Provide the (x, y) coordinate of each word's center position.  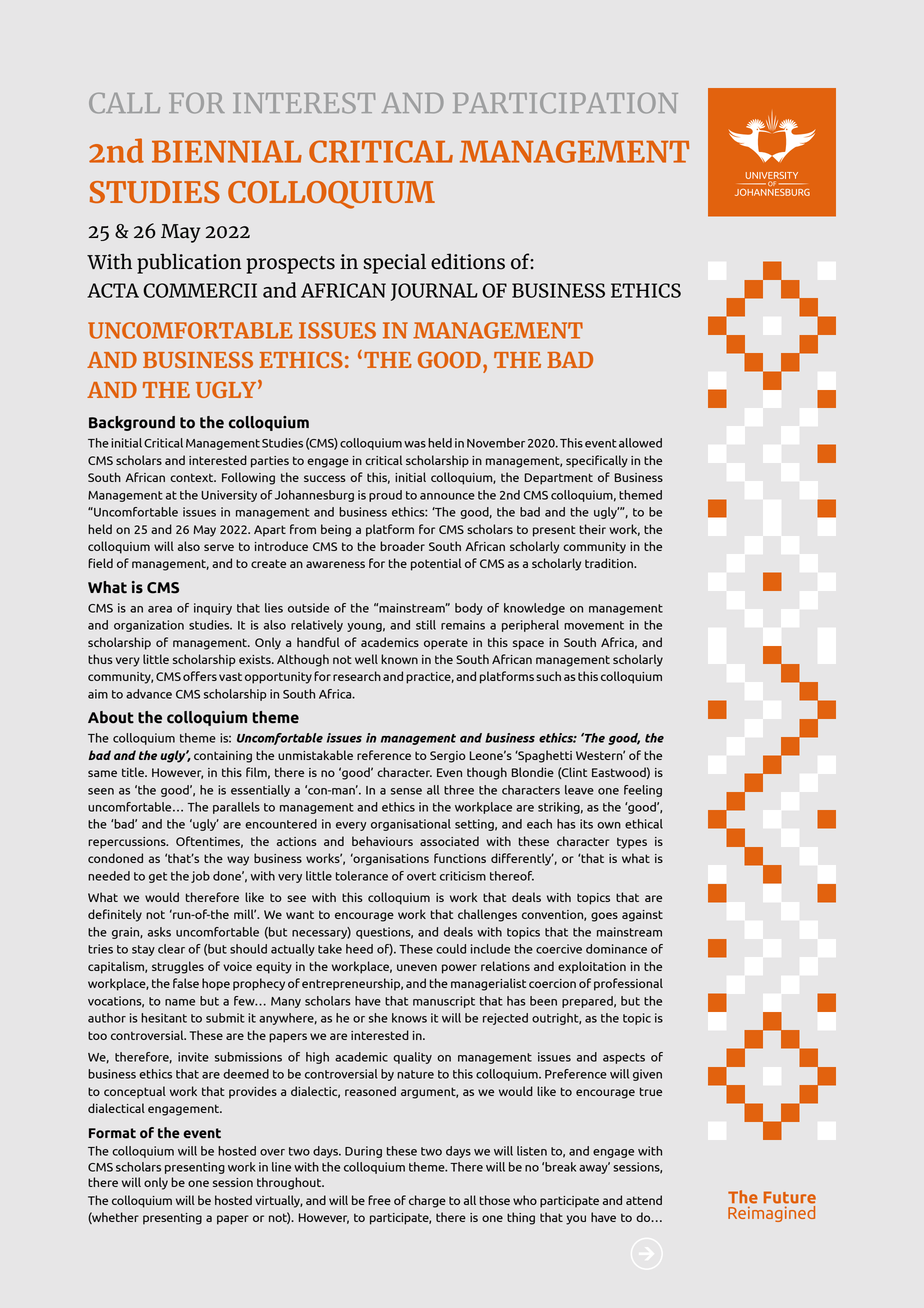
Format (112, 1133)
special (394, 263)
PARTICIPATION (565, 103)
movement (594, 625)
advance (149, 694)
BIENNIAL (227, 151)
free (379, 1200)
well (366, 659)
